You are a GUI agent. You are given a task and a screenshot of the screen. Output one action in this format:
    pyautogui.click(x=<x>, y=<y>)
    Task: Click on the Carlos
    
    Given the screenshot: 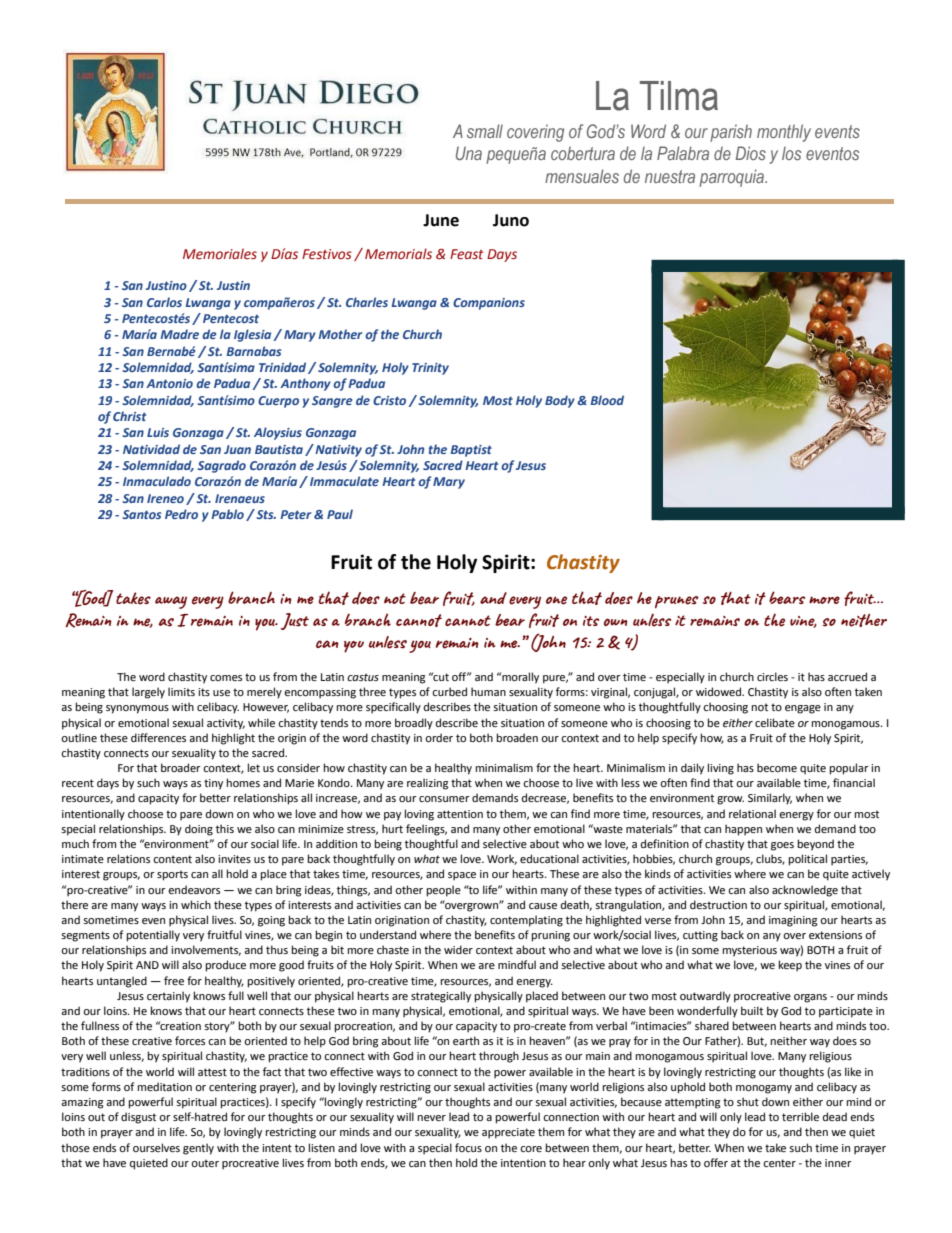 What is the action you would take?
    pyautogui.click(x=164, y=302)
